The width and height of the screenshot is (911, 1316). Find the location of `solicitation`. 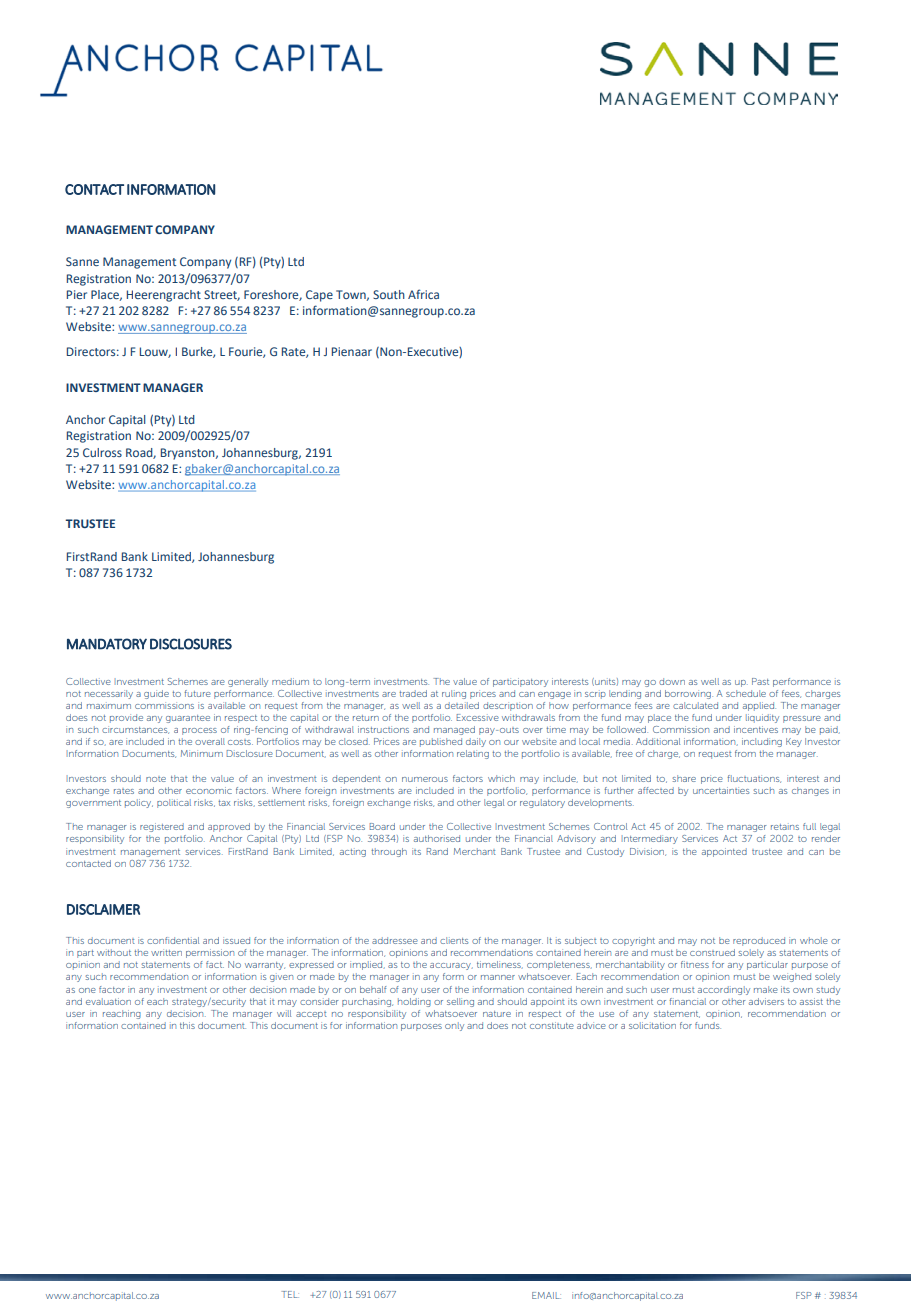

solicitation is located at coordinates (652, 1025).
